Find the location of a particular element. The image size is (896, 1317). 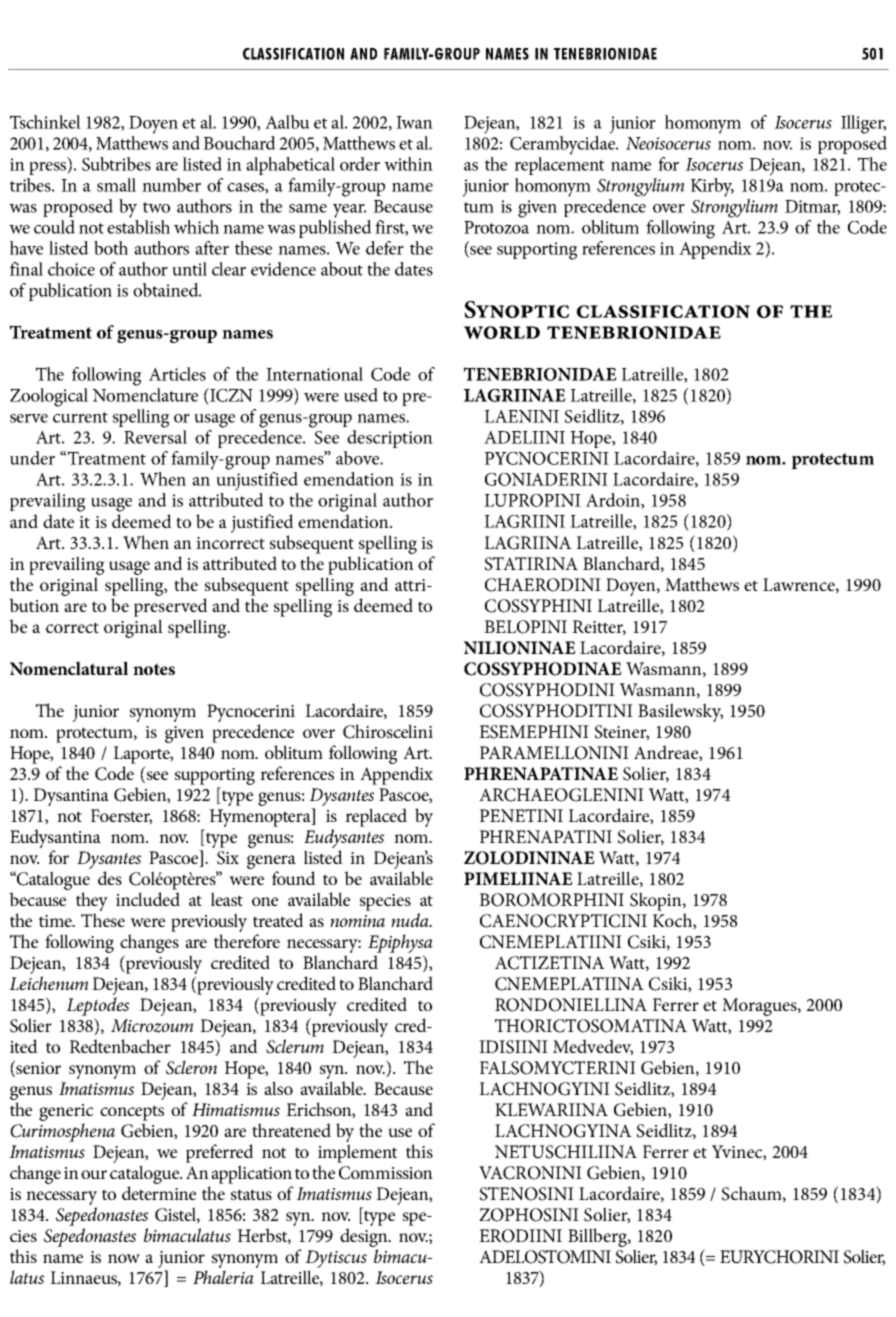

now is located at coordinates (124, 1258).
